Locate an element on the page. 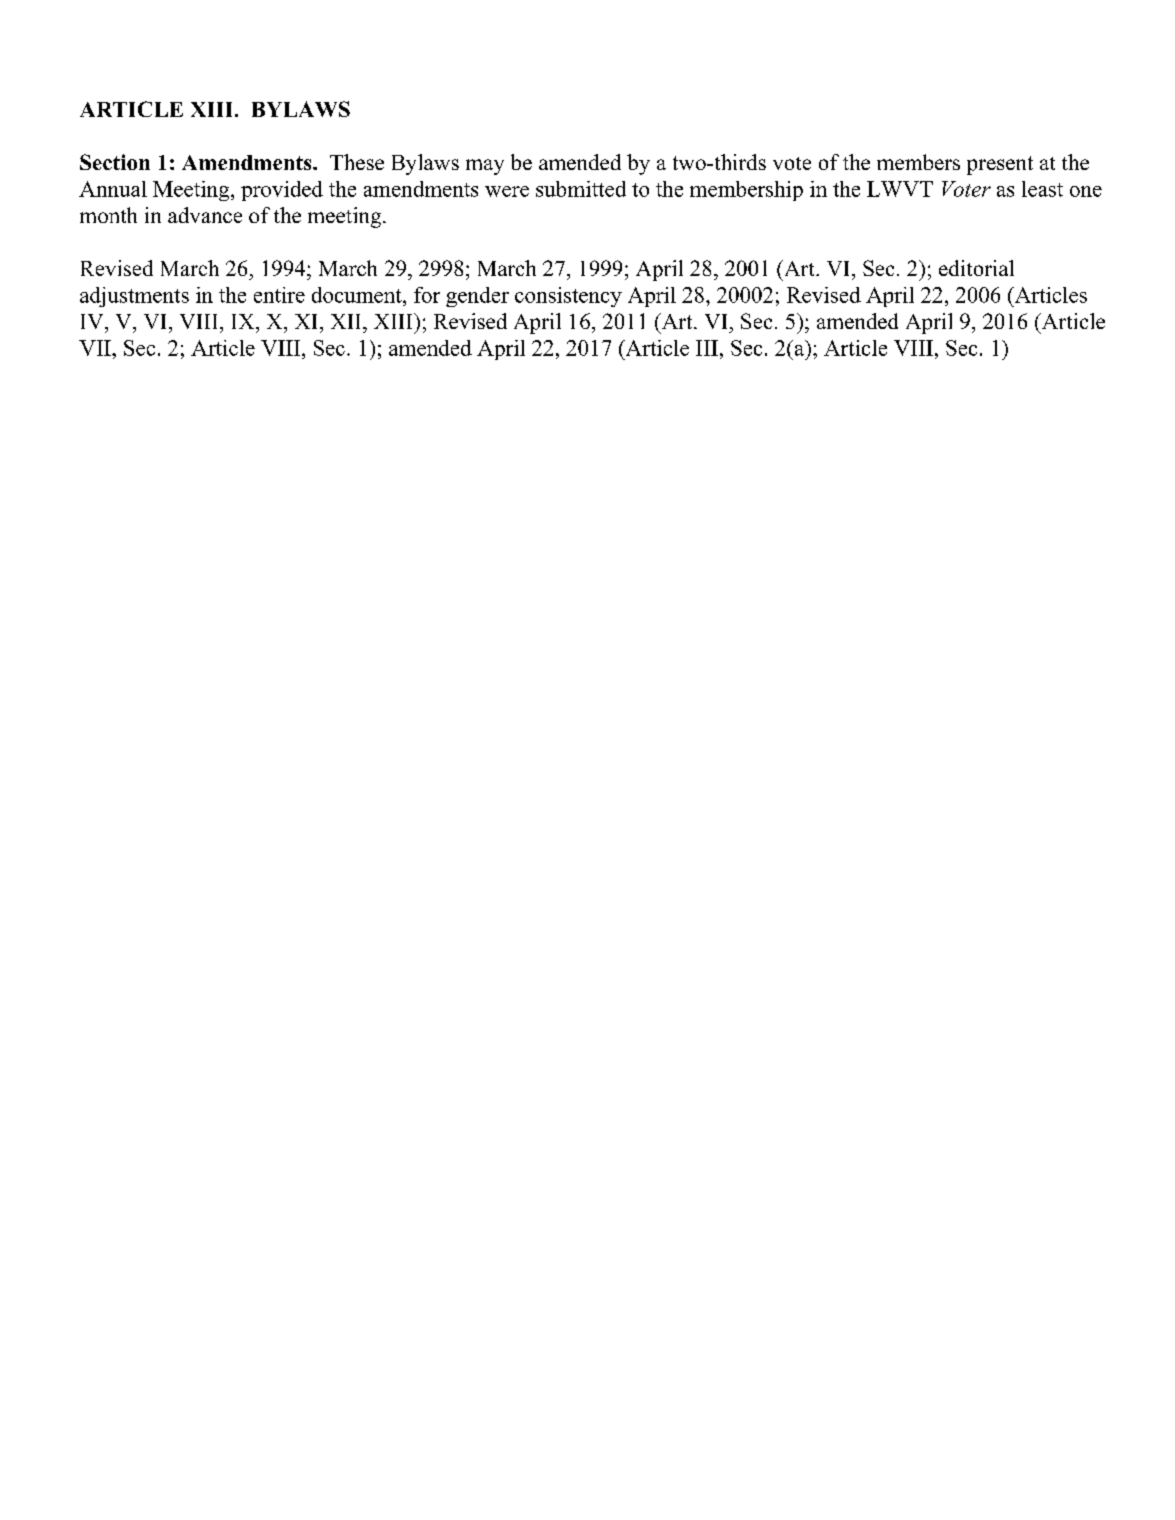 The height and width of the image is (1520, 1175). entire is located at coordinates (279, 295).
